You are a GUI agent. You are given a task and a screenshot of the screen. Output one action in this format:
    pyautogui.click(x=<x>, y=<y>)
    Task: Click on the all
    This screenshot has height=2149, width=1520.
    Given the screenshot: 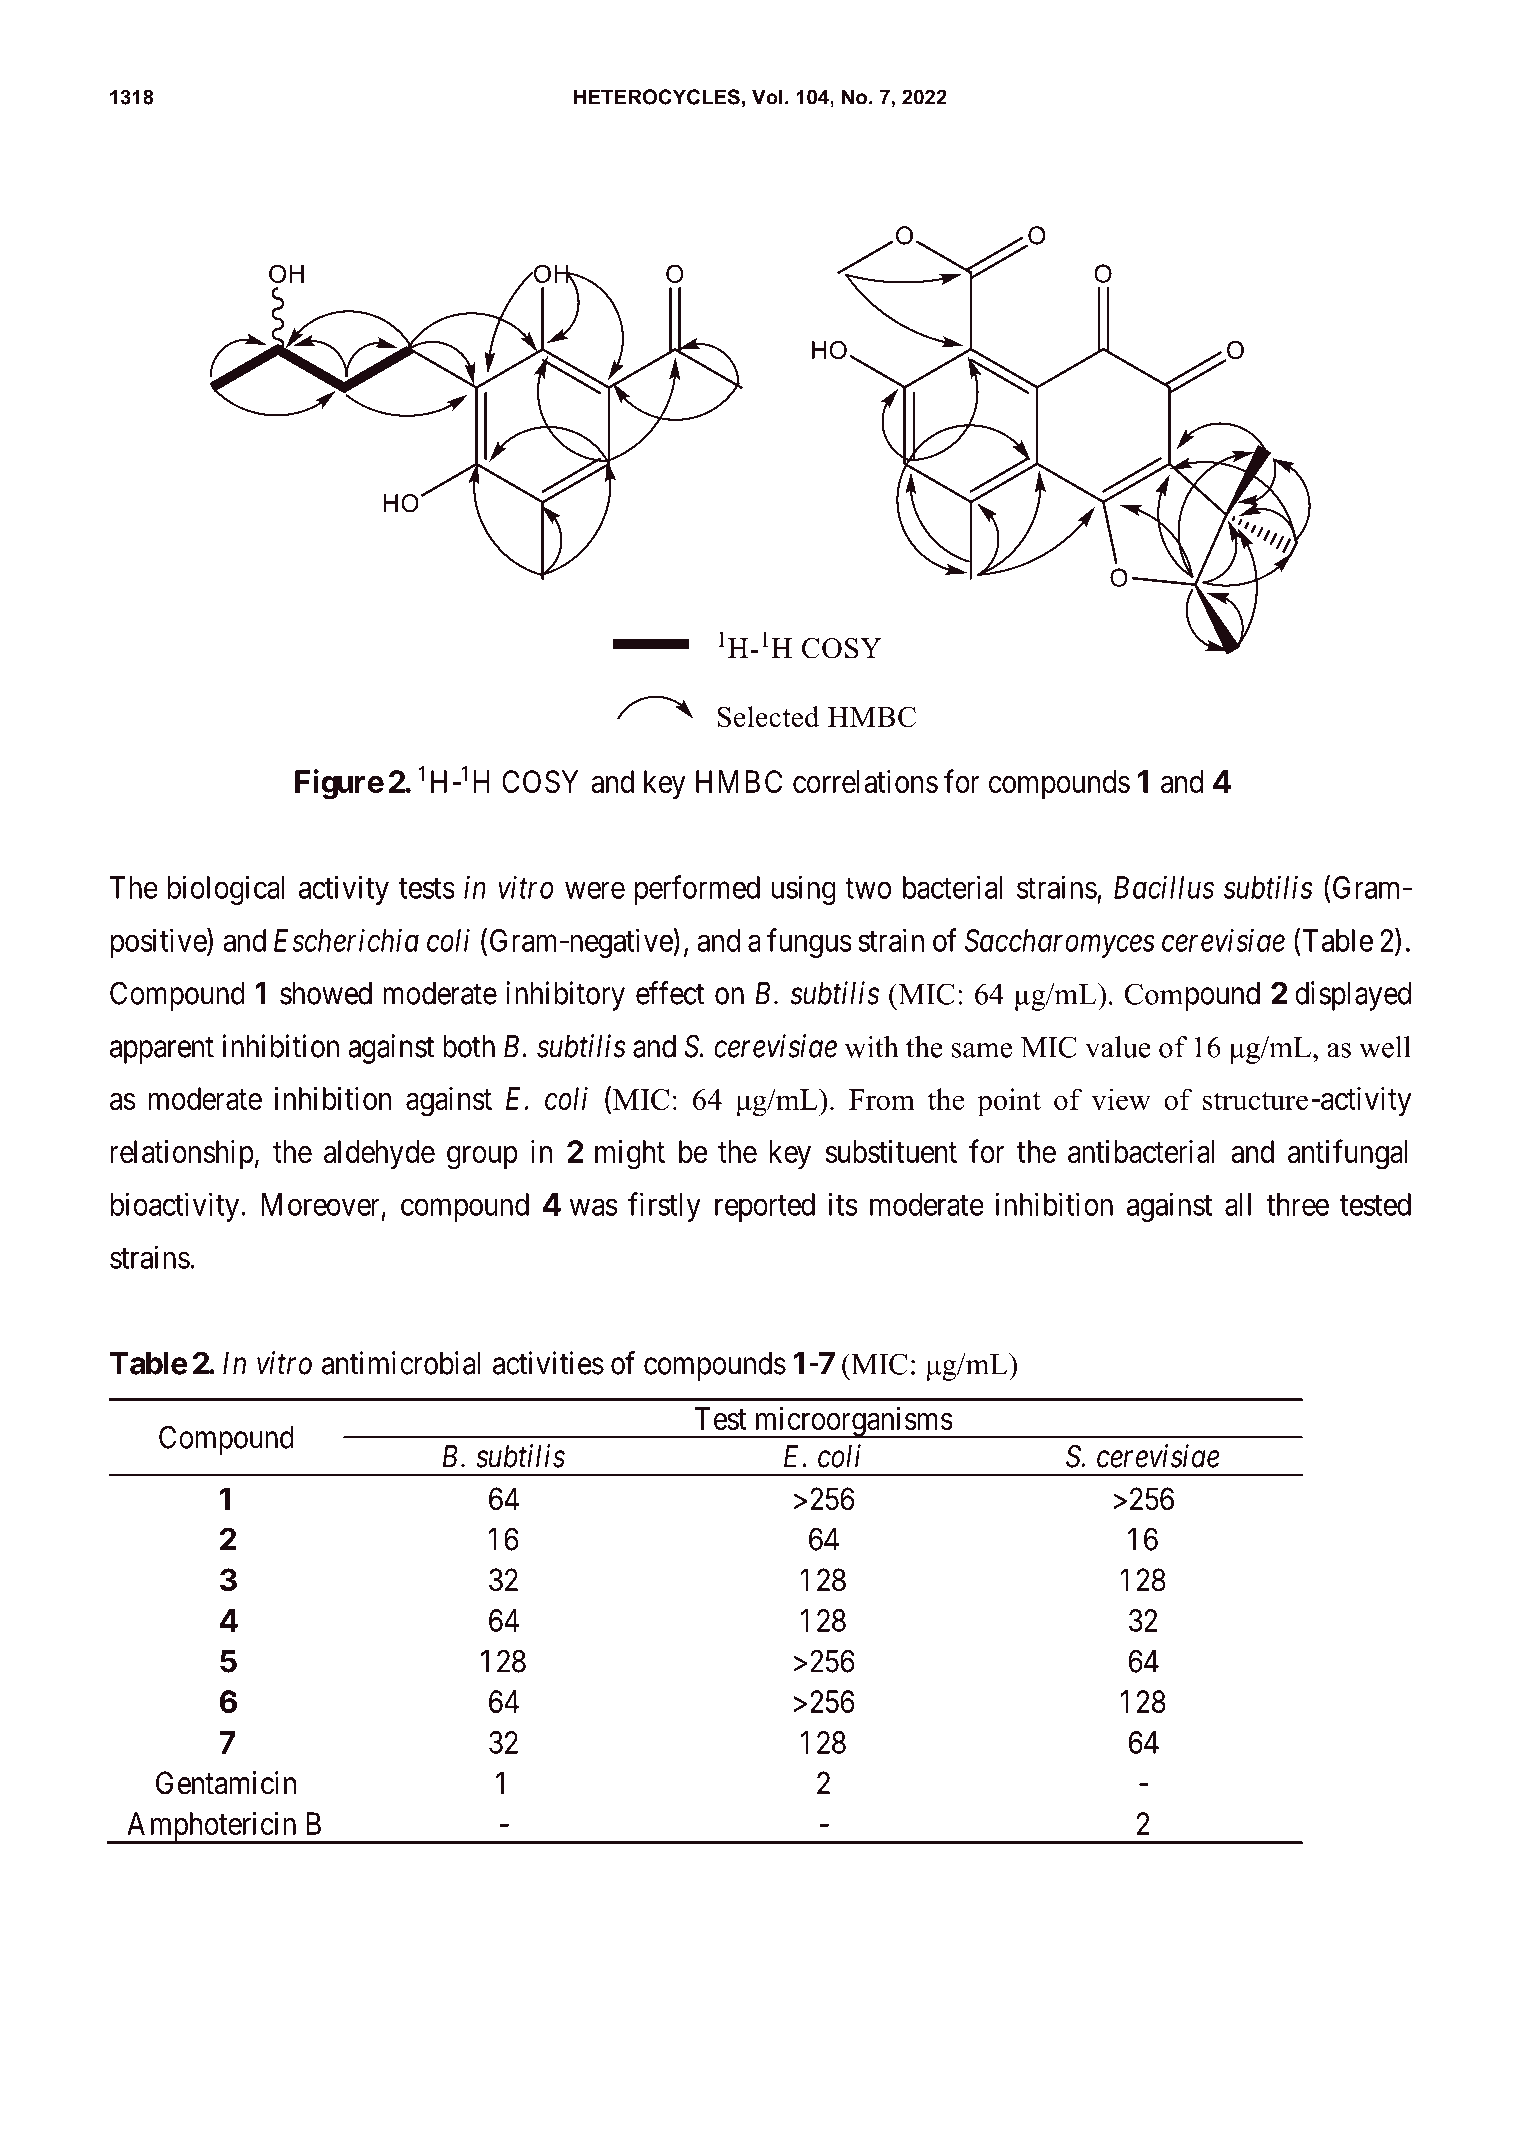 What is the action you would take?
    pyautogui.click(x=1238, y=1204)
